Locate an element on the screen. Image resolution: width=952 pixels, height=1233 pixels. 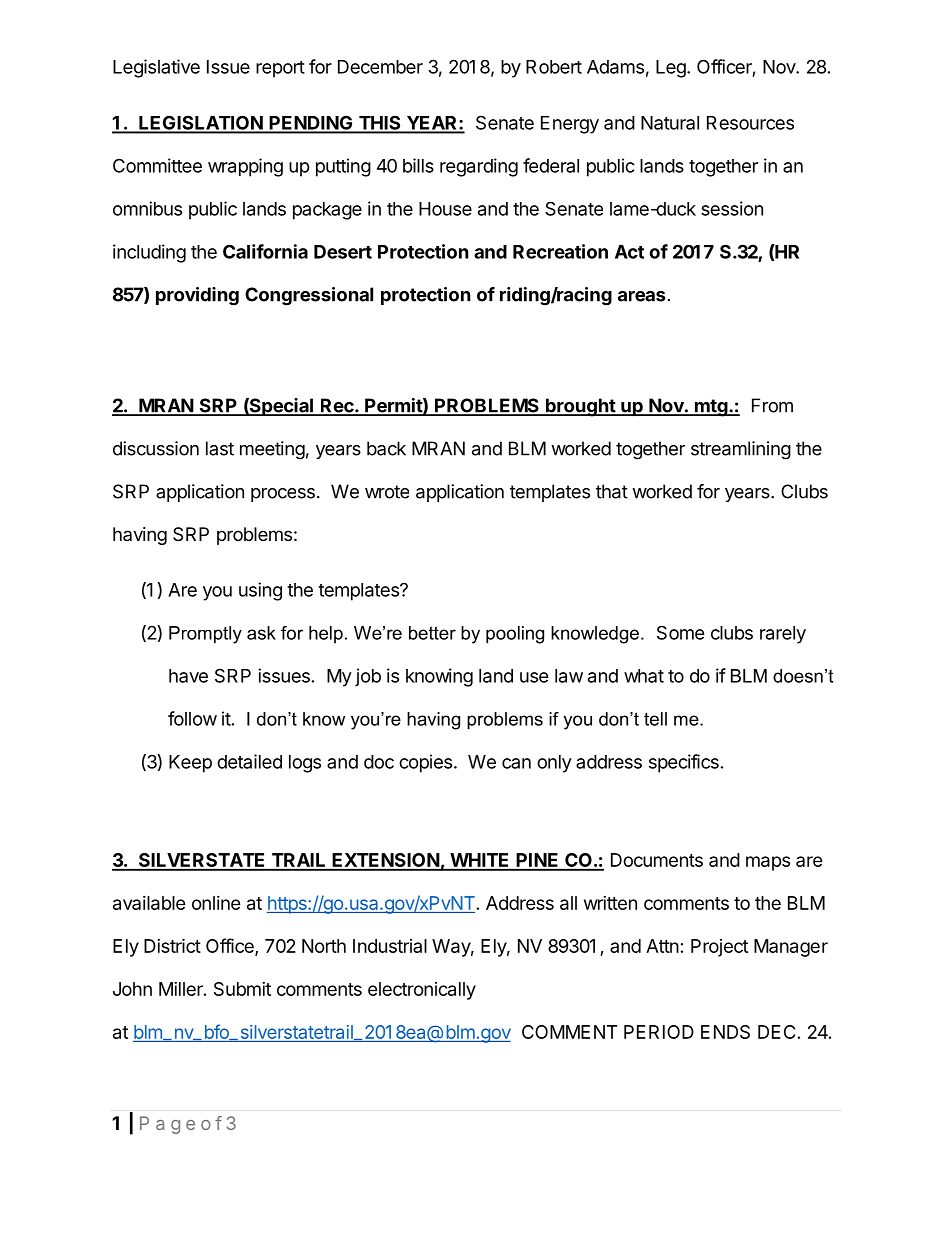
Legislative is located at coordinates (156, 68).
